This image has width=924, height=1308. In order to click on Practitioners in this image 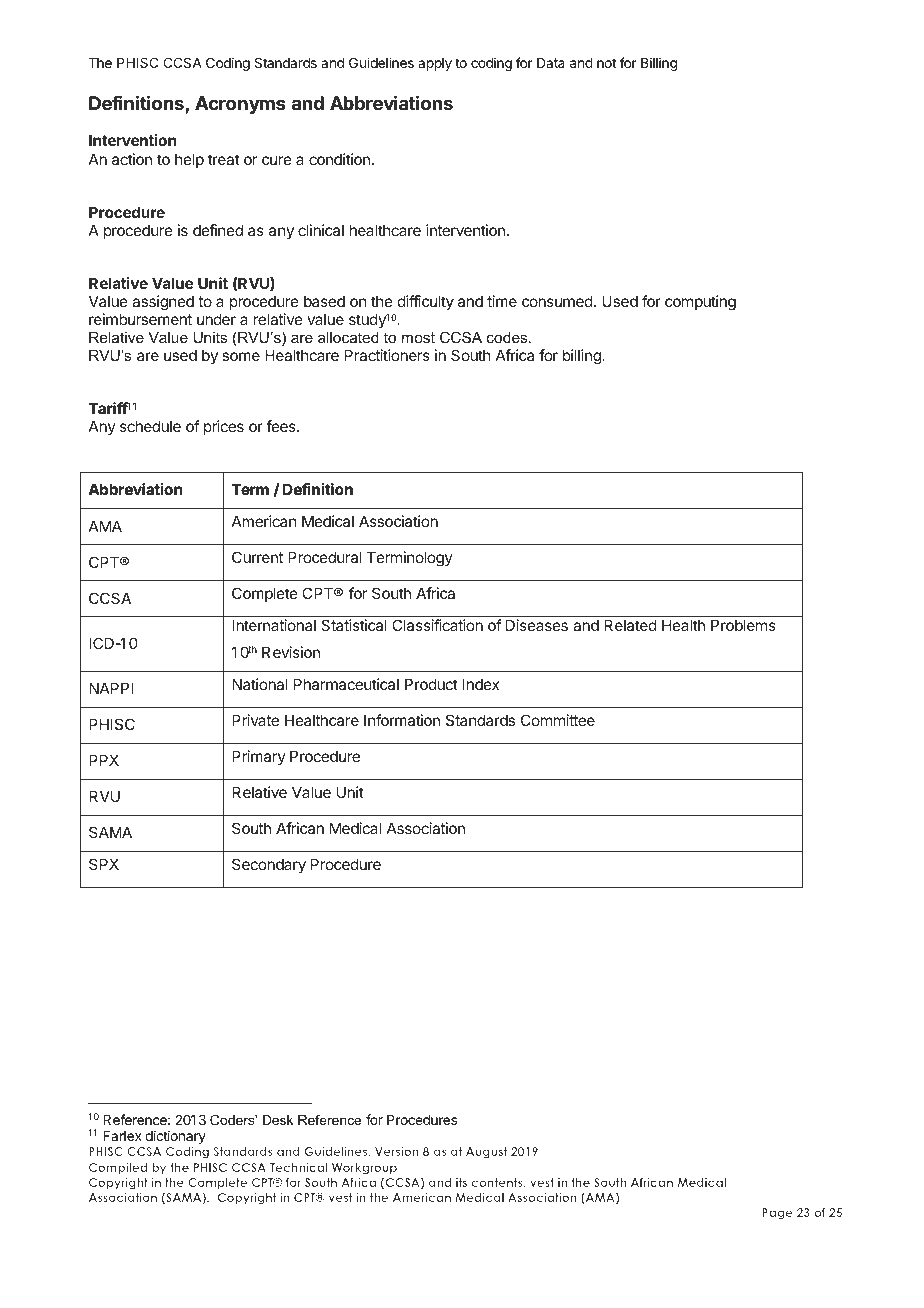, I will do `click(387, 355)`.
